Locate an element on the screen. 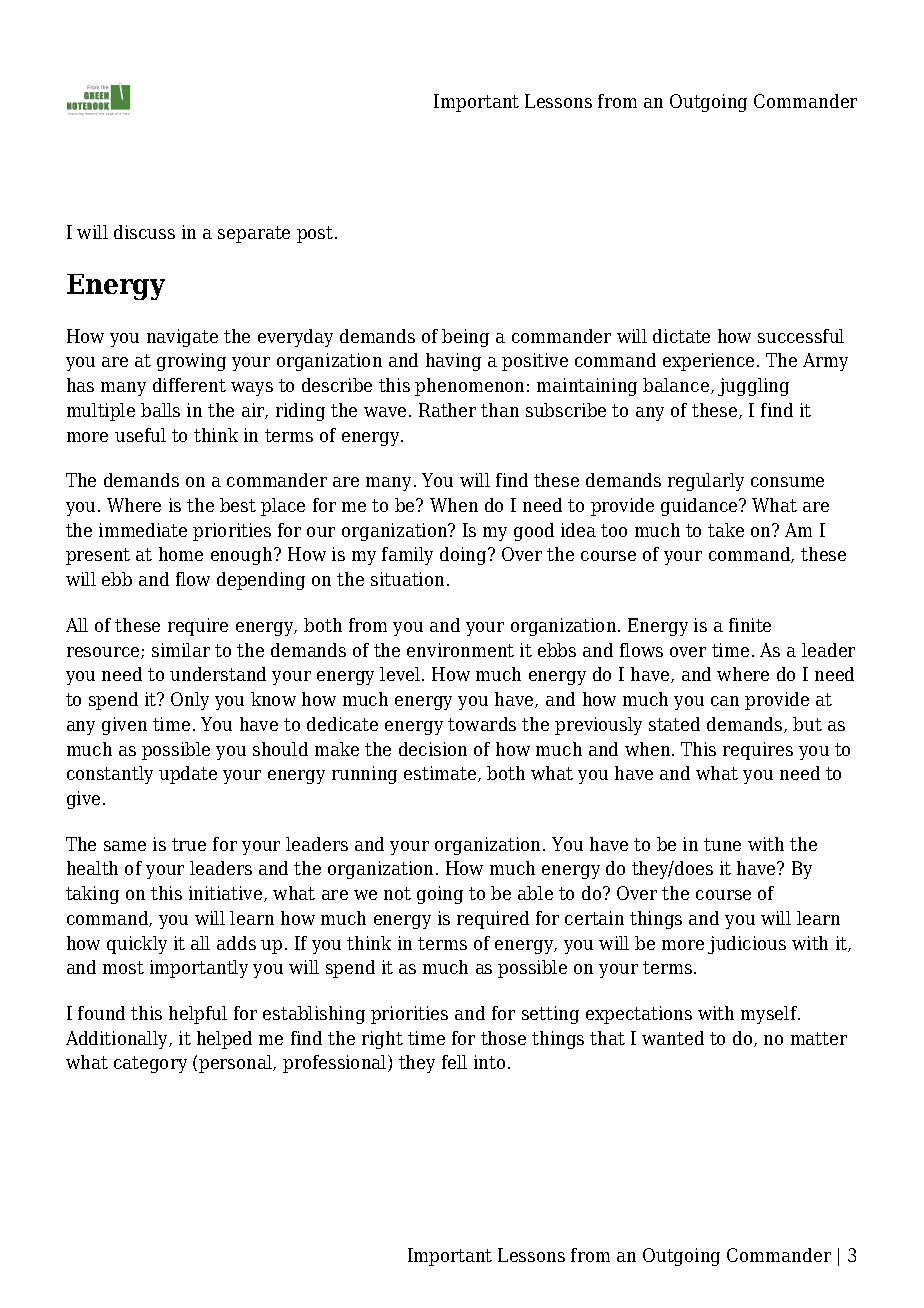 Image resolution: width=924 pixels, height=1308 pixels. regularly is located at coordinates (706, 482).
